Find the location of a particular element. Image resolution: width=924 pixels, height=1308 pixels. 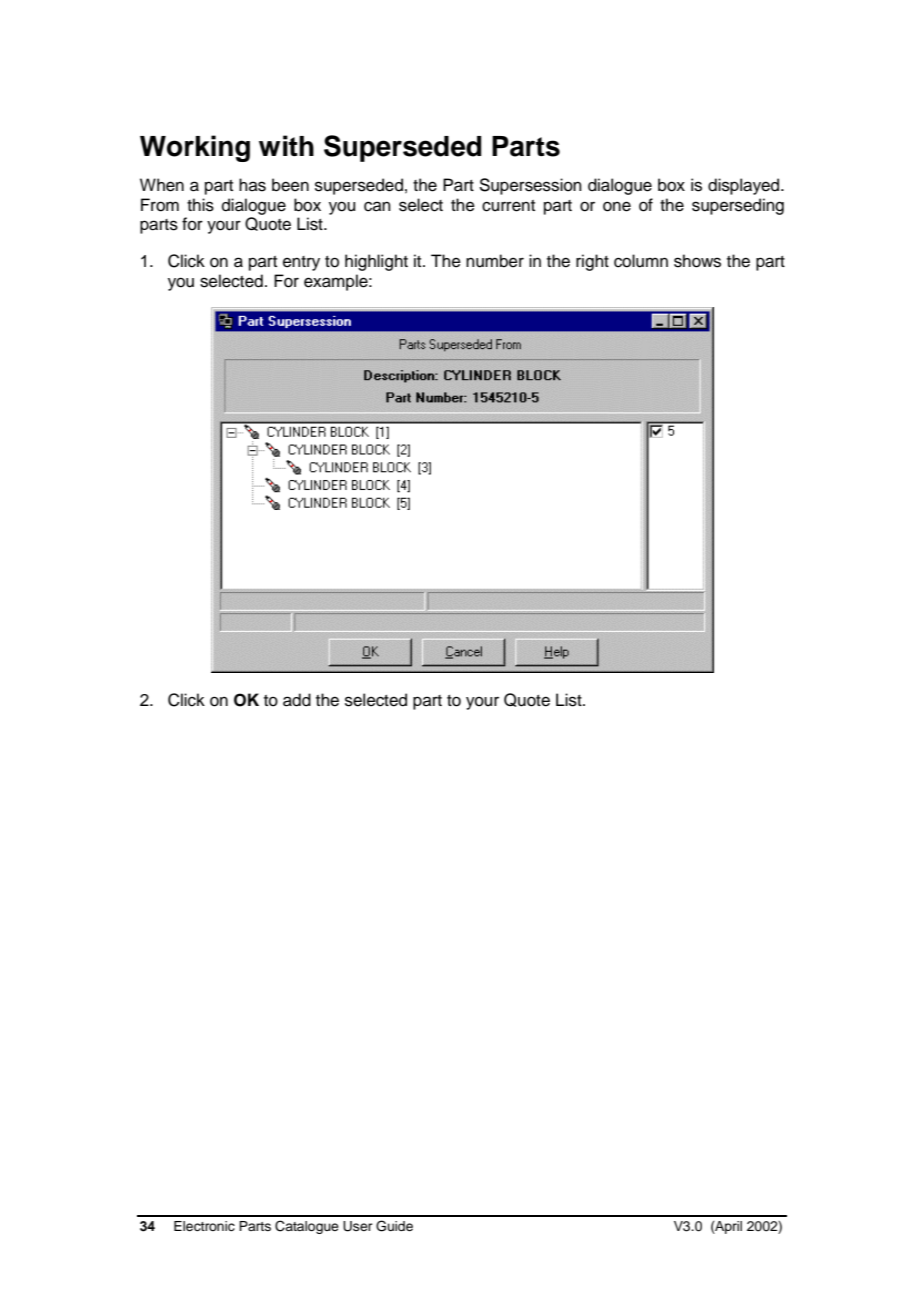

column is located at coordinates (641, 261).
